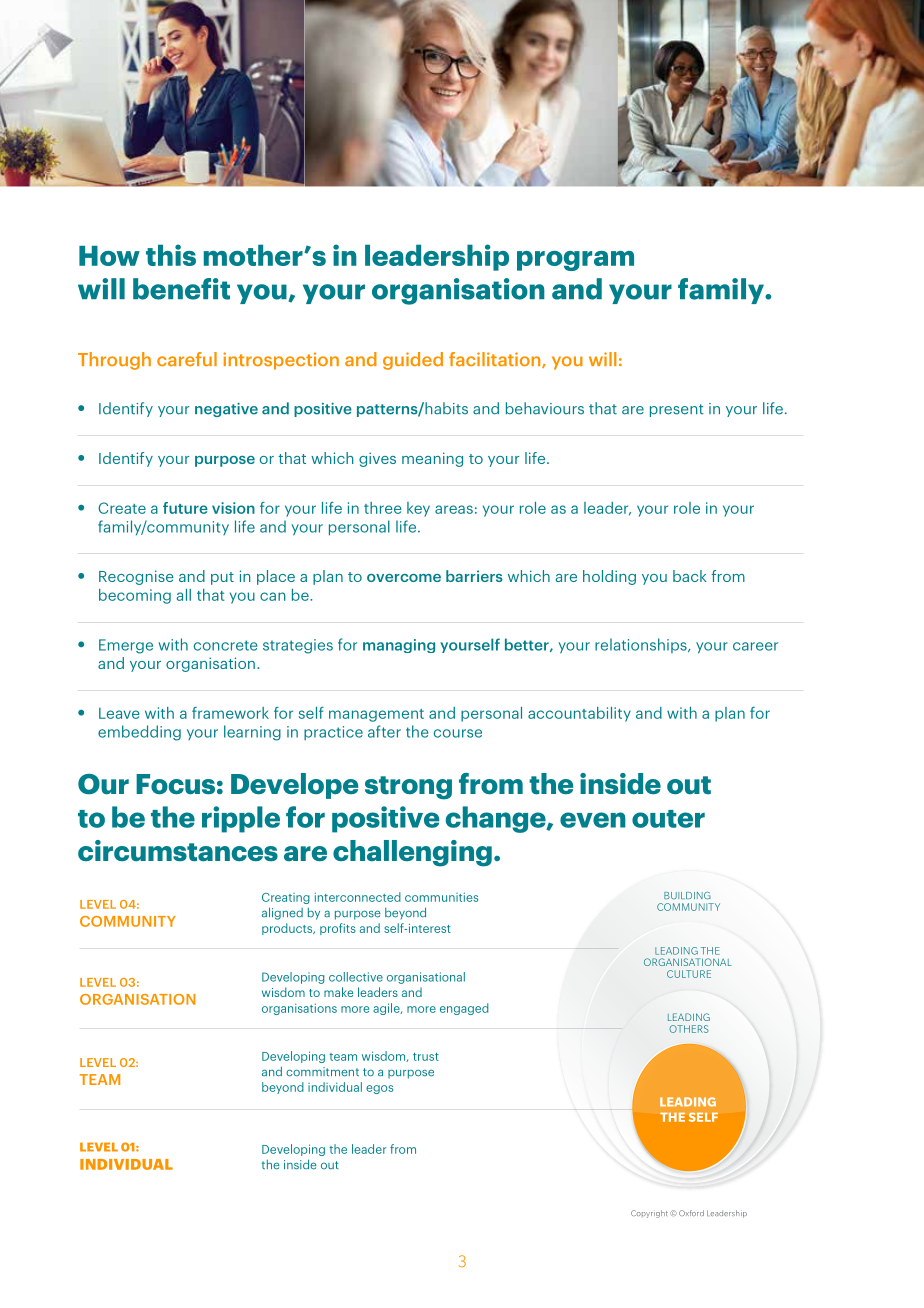 The height and width of the screenshot is (1308, 924). I want to click on present, so click(677, 410).
